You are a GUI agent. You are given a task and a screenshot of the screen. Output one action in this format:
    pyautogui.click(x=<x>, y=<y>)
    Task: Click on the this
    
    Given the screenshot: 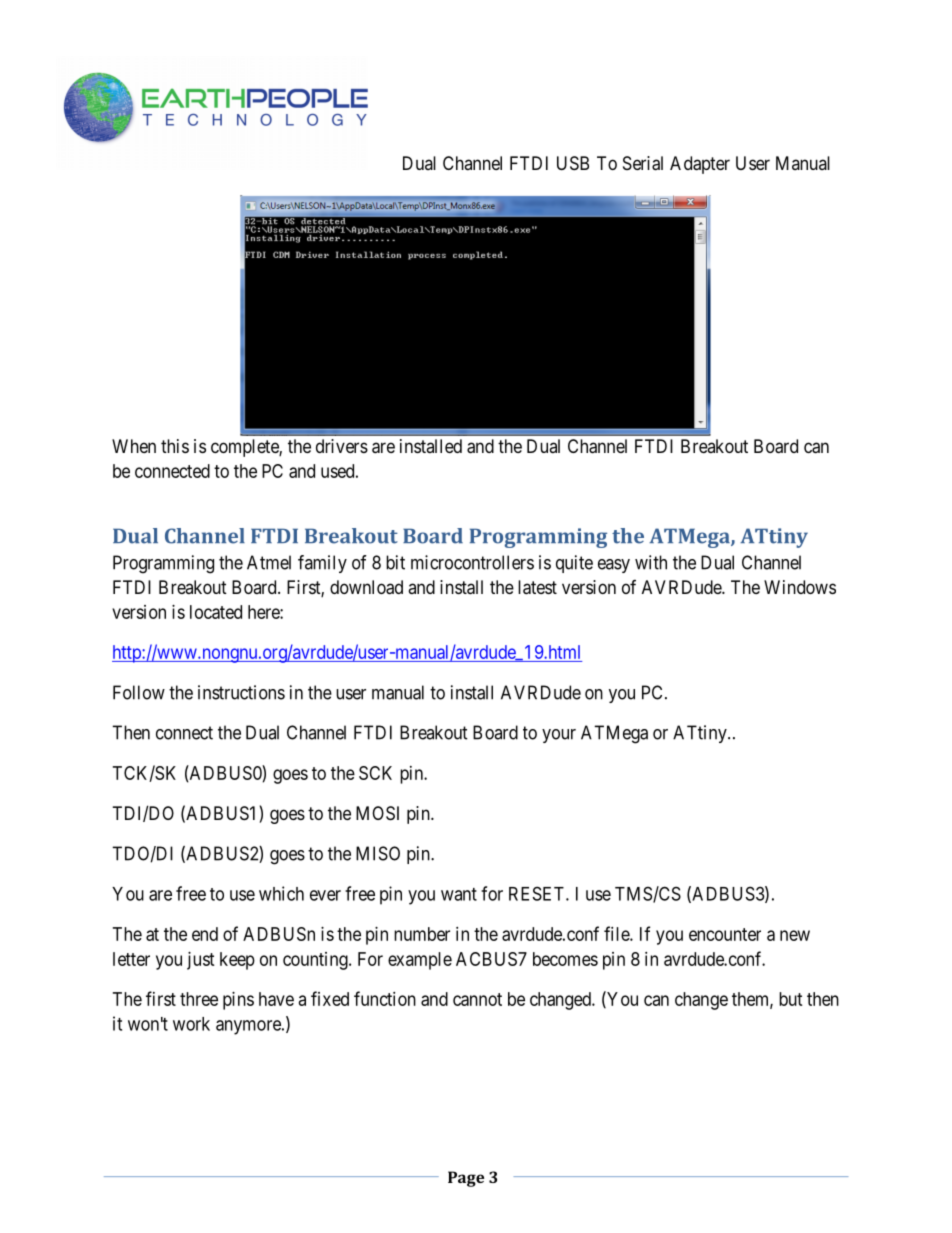 What is the action you would take?
    pyautogui.click(x=175, y=446)
